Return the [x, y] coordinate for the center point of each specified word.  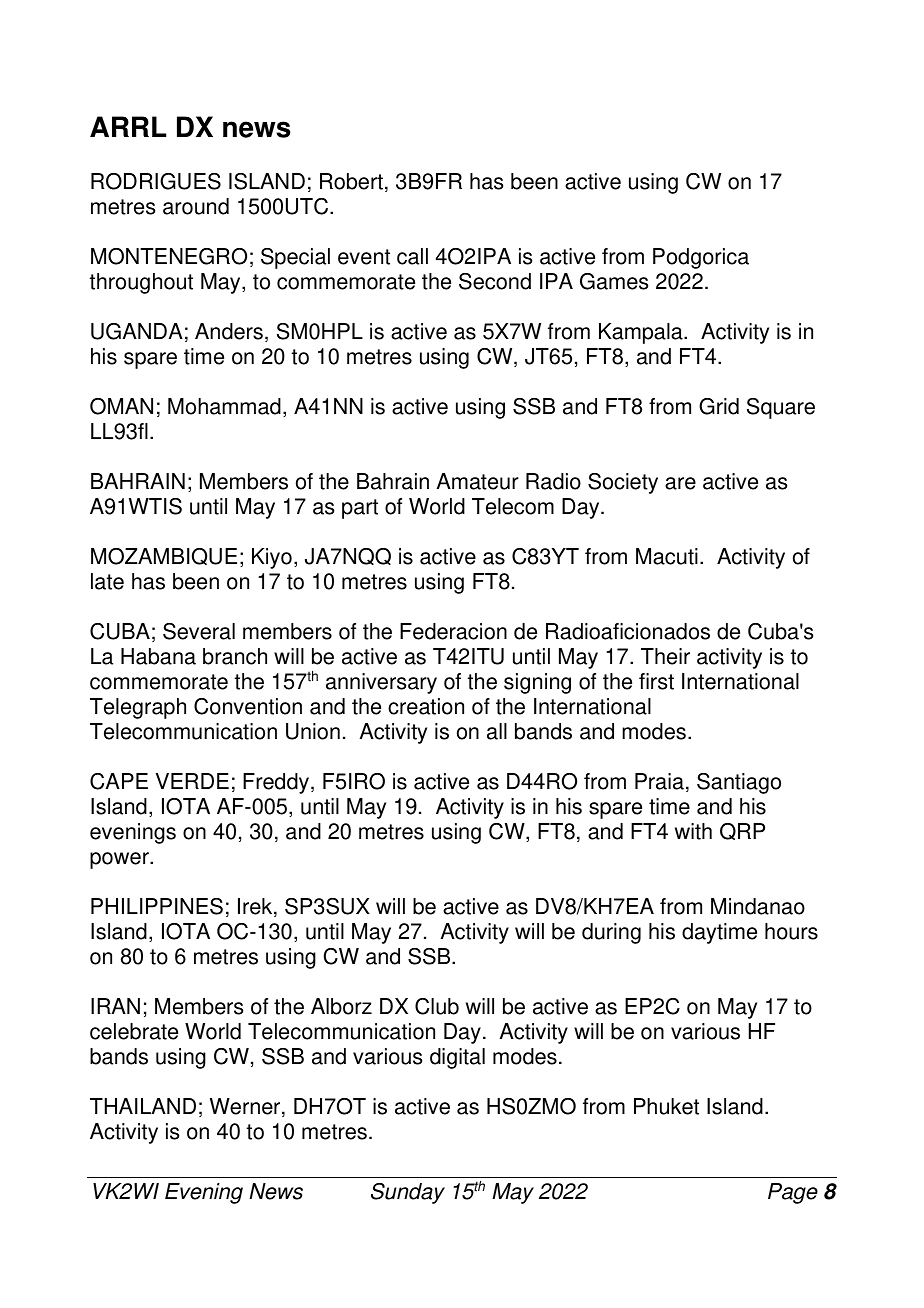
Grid [719, 406]
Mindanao [758, 906]
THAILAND [143, 1106]
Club [437, 1006]
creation [426, 706]
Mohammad [224, 406]
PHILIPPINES [157, 906]
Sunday [408, 1193]
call [412, 256]
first [656, 681]
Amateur [477, 481]
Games [614, 281]
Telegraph [138, 708]
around [196, 206]
